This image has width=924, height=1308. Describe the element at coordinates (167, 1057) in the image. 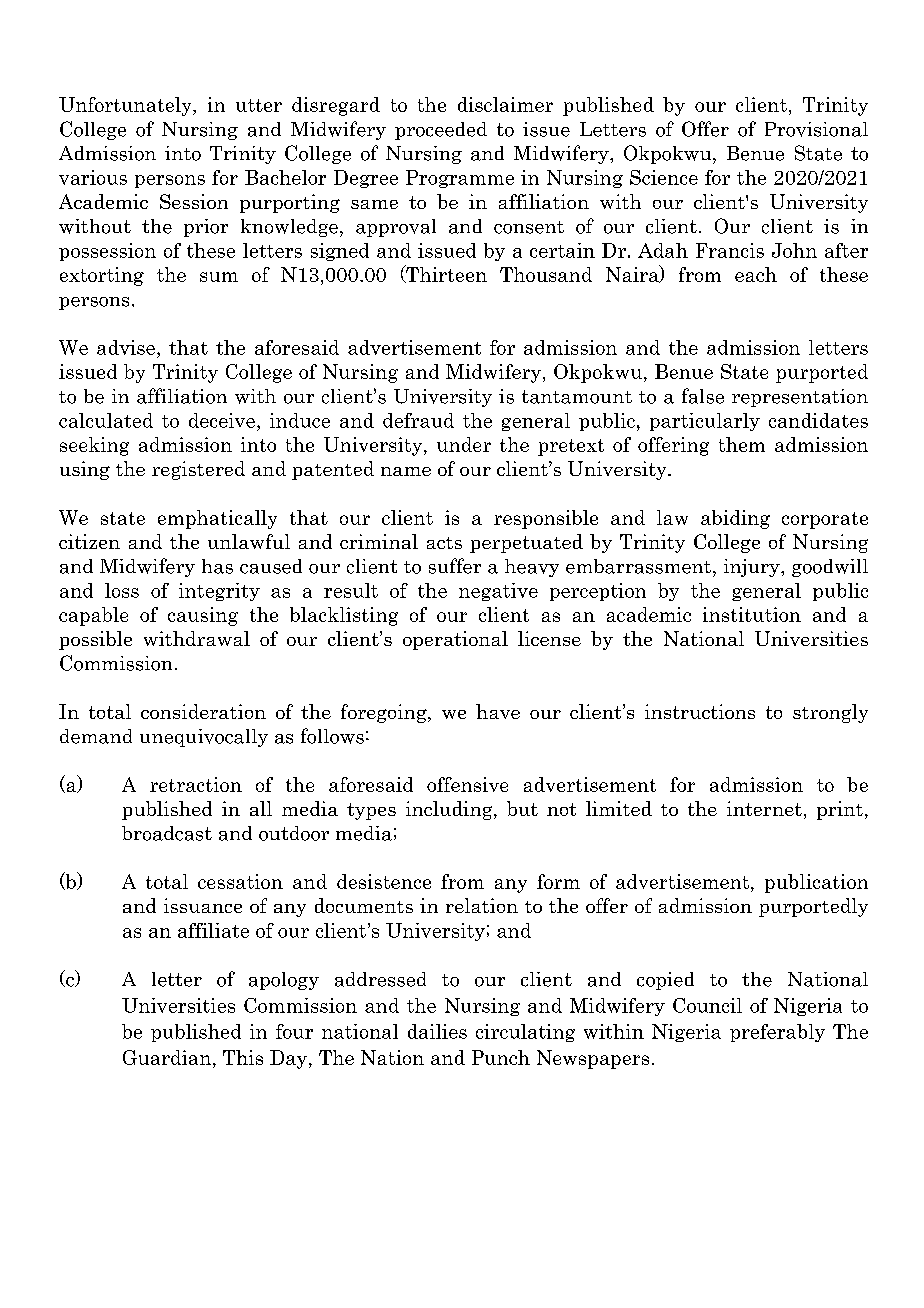

I see `Guardian` at that location.
